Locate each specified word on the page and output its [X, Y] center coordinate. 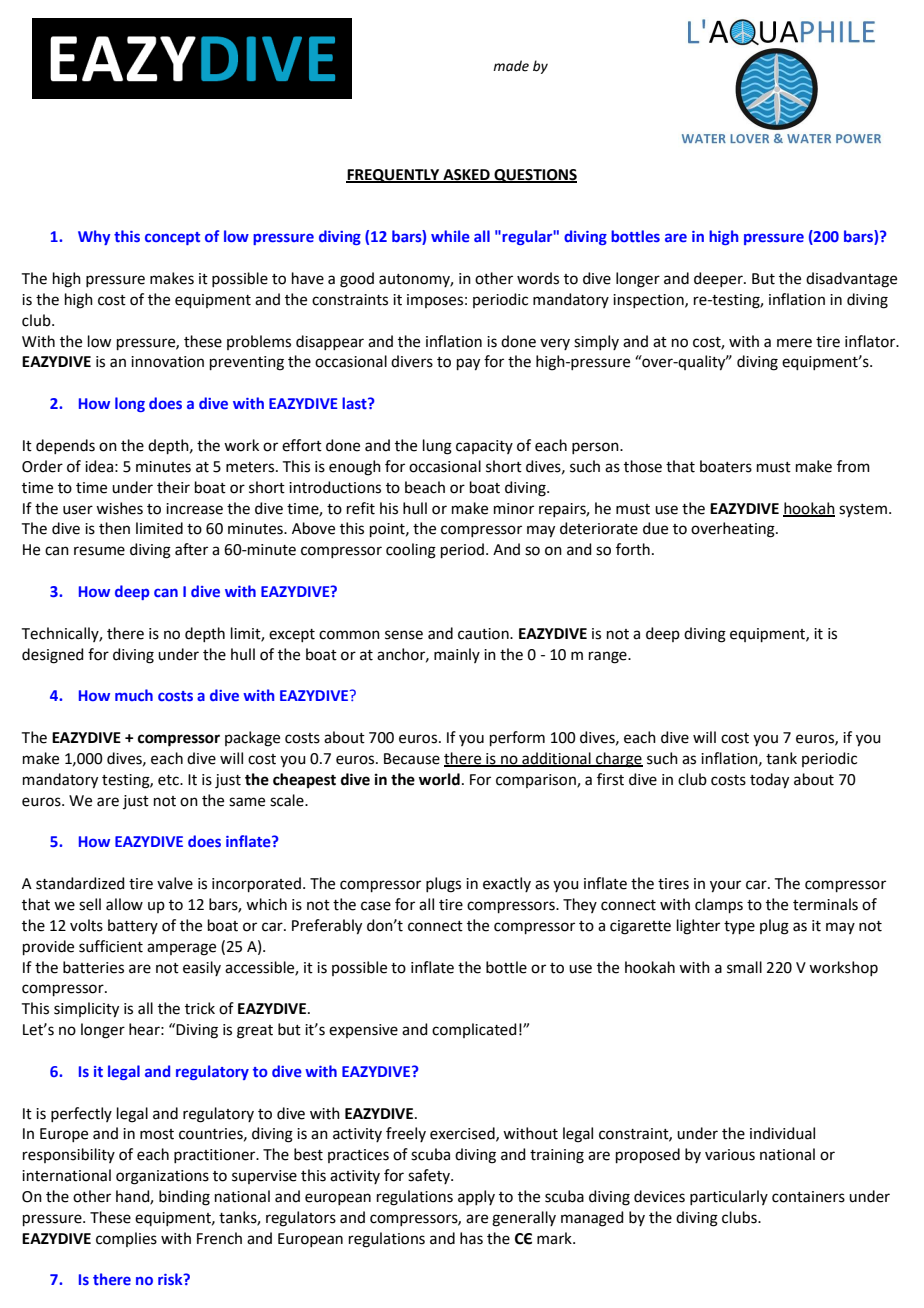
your [725, 886]
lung [437, 447]
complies [126, 1239]
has [471, 1238]
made [511, 66]
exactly [507, 884]
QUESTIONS [534, 176]
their [173, 487]
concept [172, 238]
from [853, 466]
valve [175, 883]
